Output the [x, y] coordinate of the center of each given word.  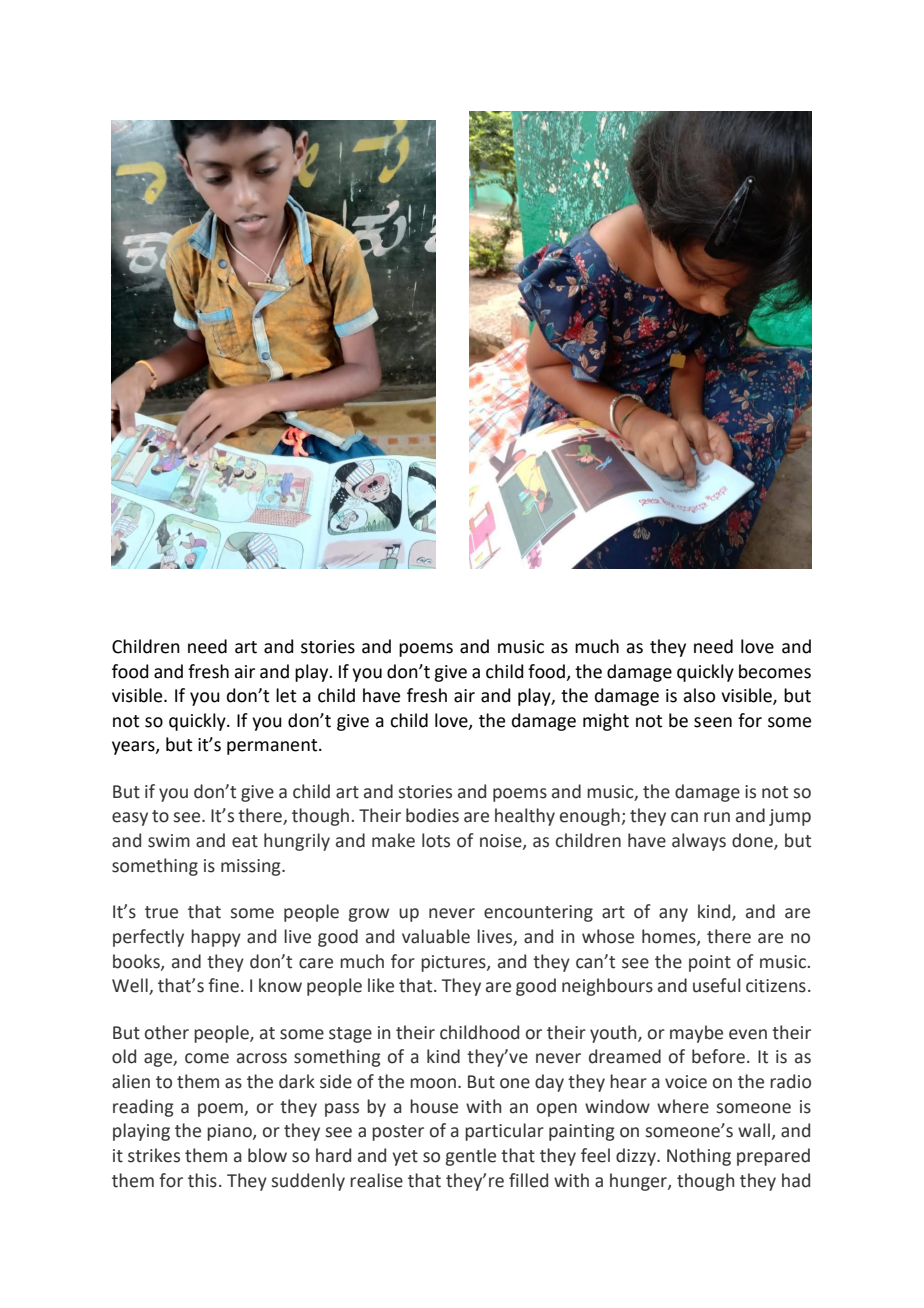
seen [713, 722]
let [286, 695]
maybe [696, 1034]
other [167, 1032]
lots [436, 840]
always [699, 842]
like [381, 985]
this [202, 1180]
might [606, 722]
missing [252, 867]
